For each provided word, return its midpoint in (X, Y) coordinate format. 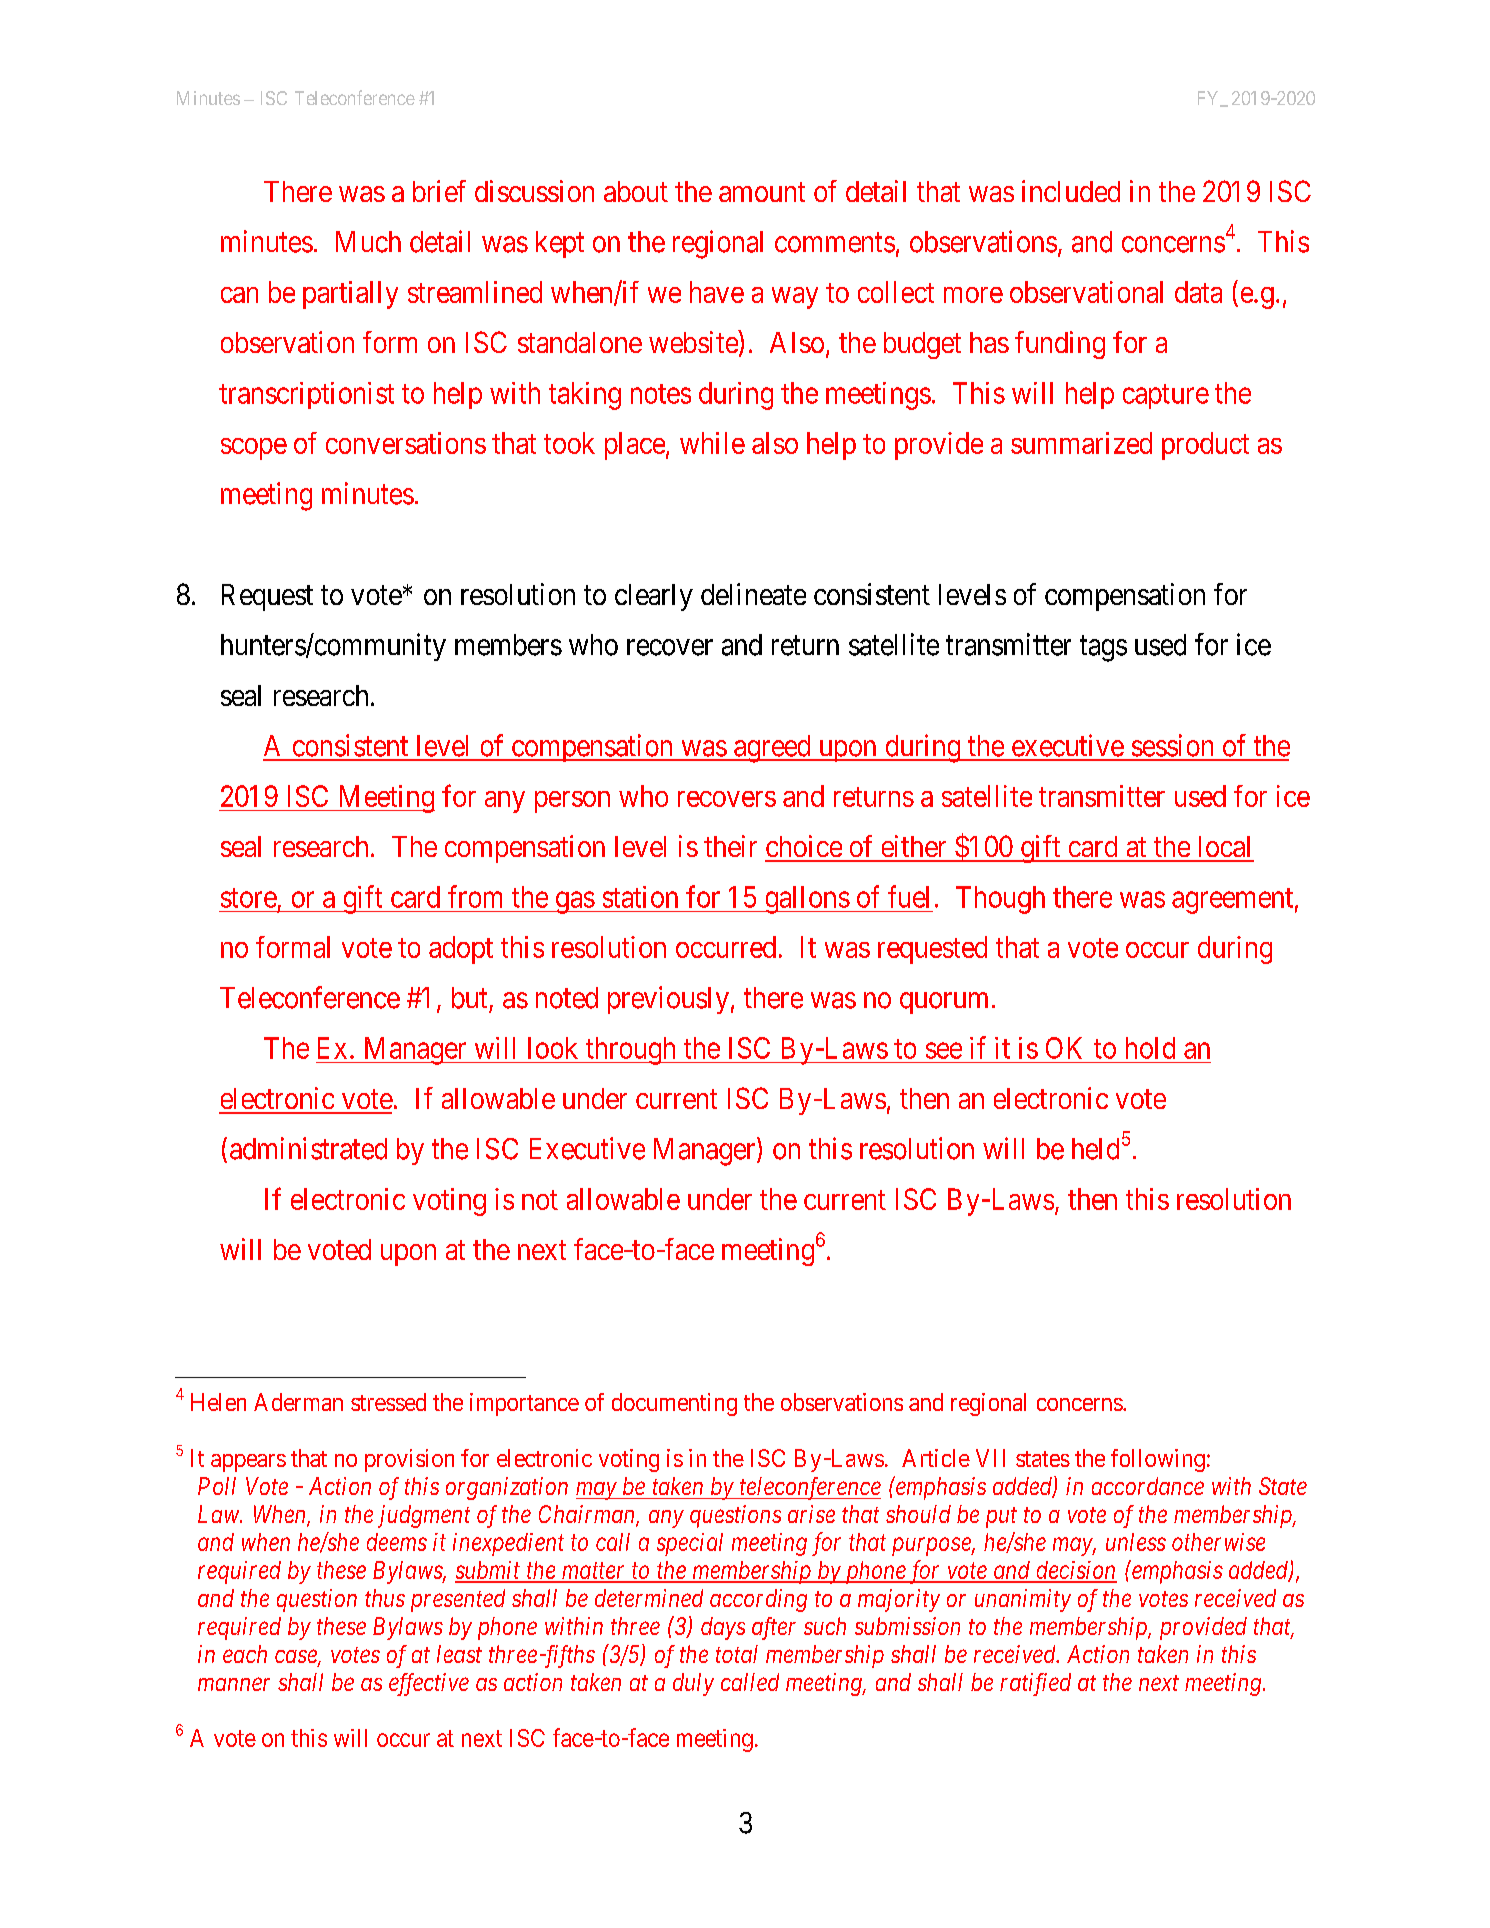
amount (762, 192)
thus (385, 1598)
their (730, 846)
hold (1150, 1048)
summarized (1081, 443)
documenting (674, 1404)
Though (1000, 900)
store (249, 898)
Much (368, 242)
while (712, 443)
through (631, 1051)
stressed (388, 1402)
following (1158, 1460)
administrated (308, 1148)
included (1071, 191)
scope (254, 449)
